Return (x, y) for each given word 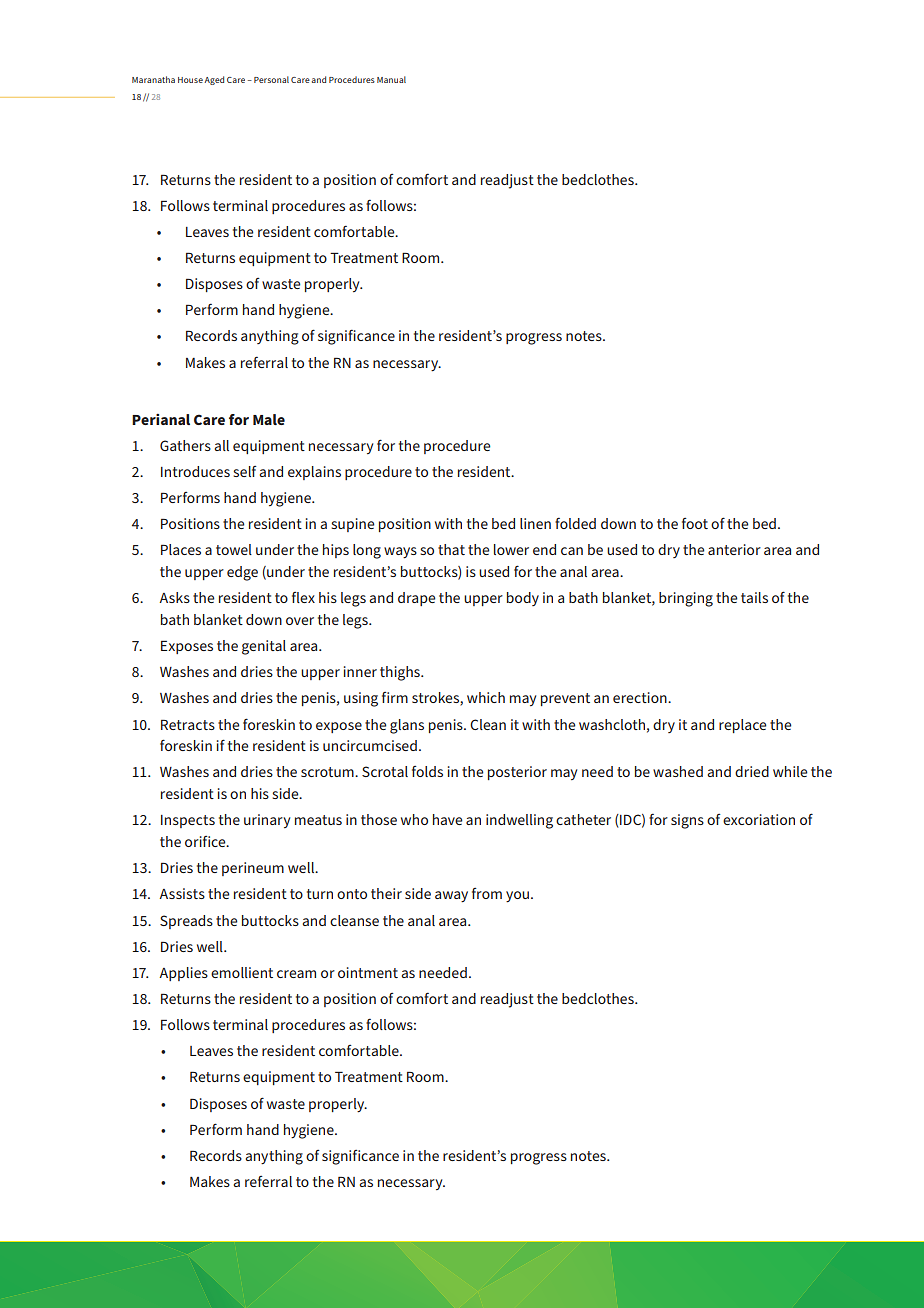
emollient (242, 972)
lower (511, 549)
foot (695, 523)
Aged (214, 80)
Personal (271, 79)
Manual (391, 79)
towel (234, 549)
